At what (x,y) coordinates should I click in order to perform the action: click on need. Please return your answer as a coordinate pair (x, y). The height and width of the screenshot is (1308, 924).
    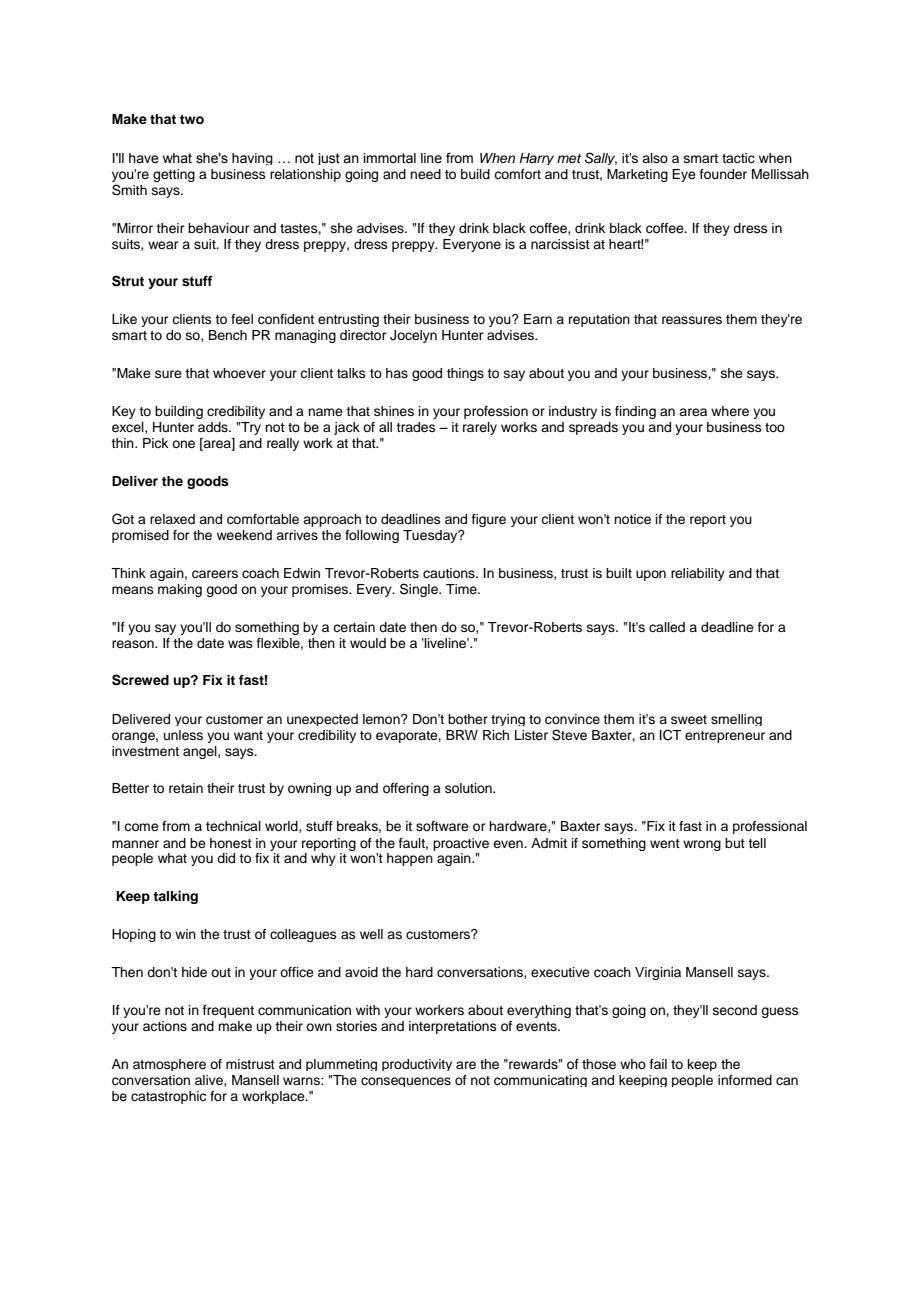
    Looking at the image, I should click on (425, 174).
